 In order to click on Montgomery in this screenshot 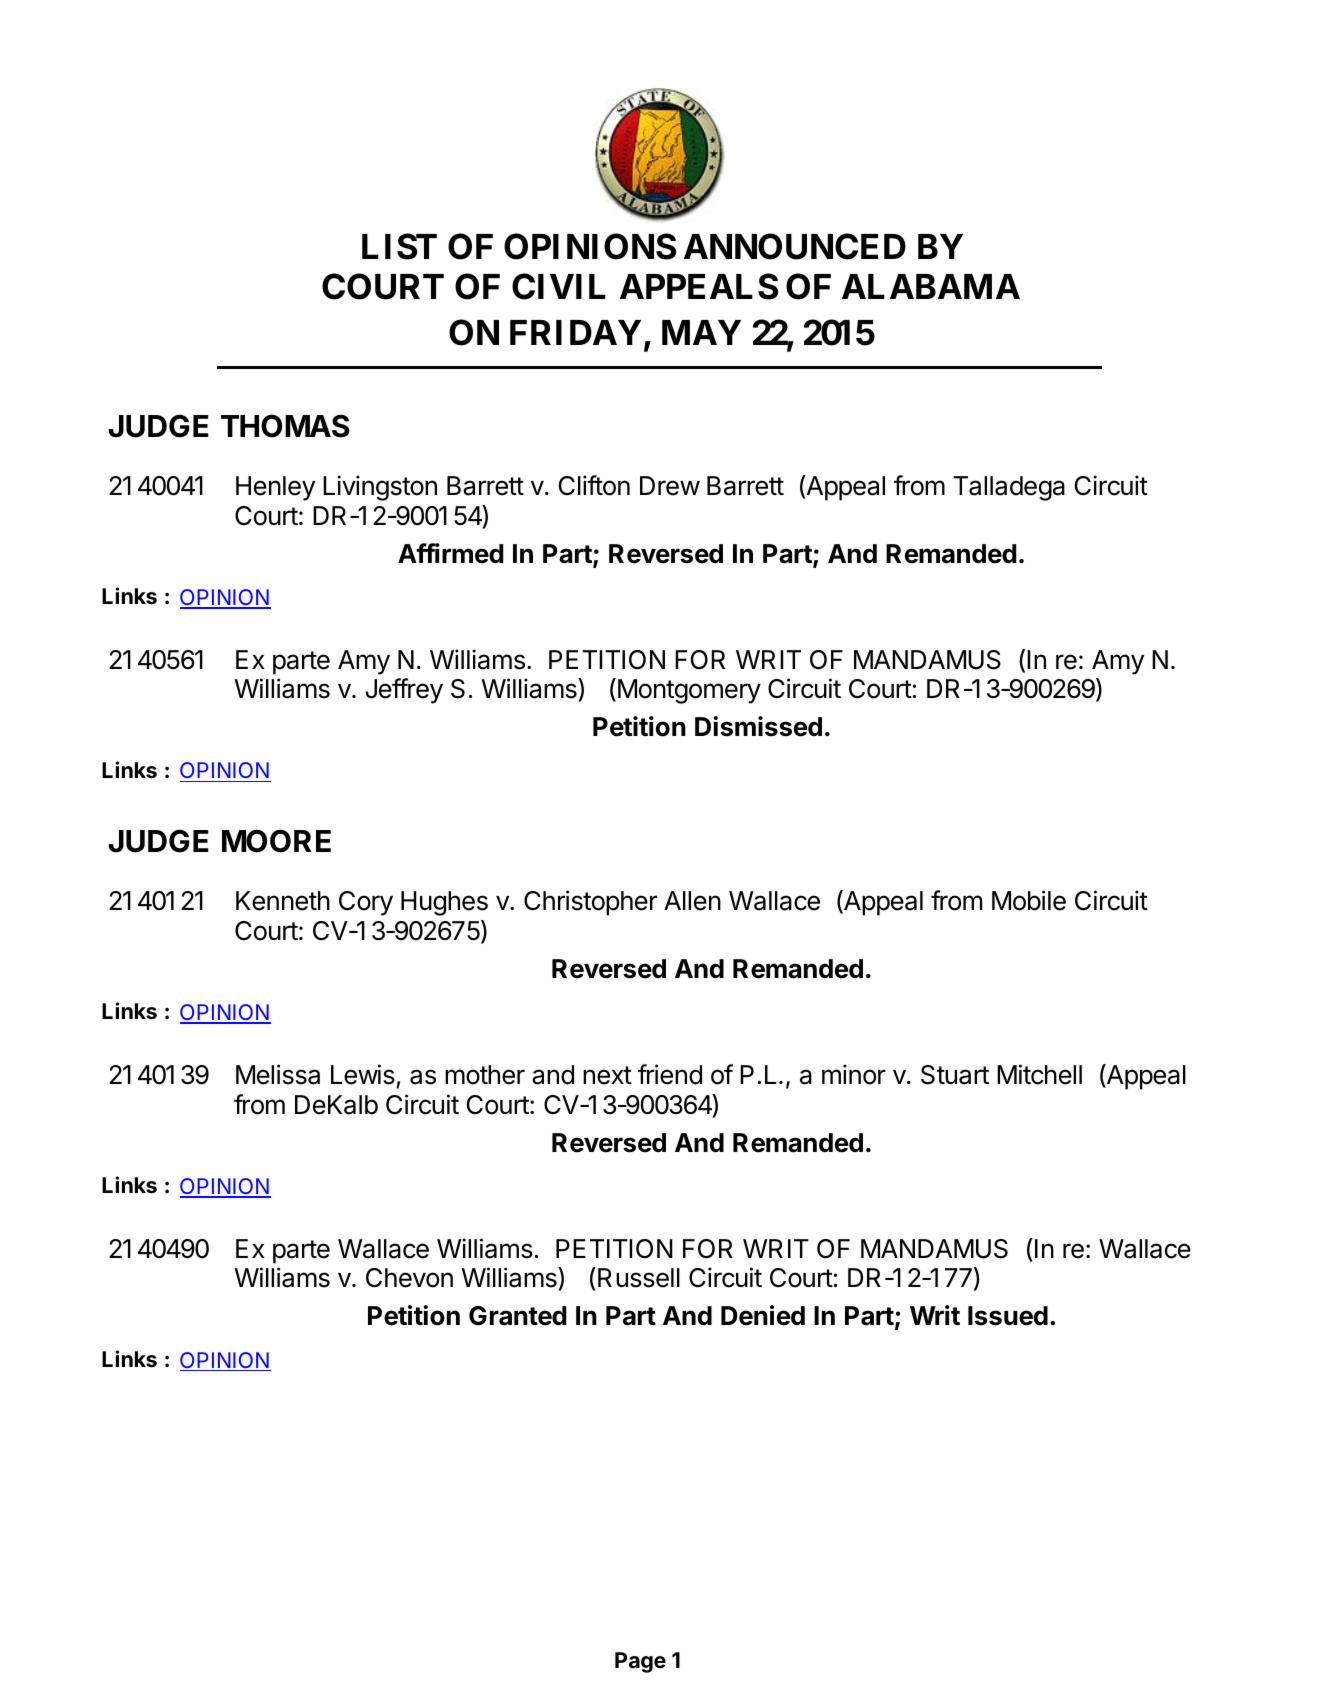, I will do `click(689, 691)`.
